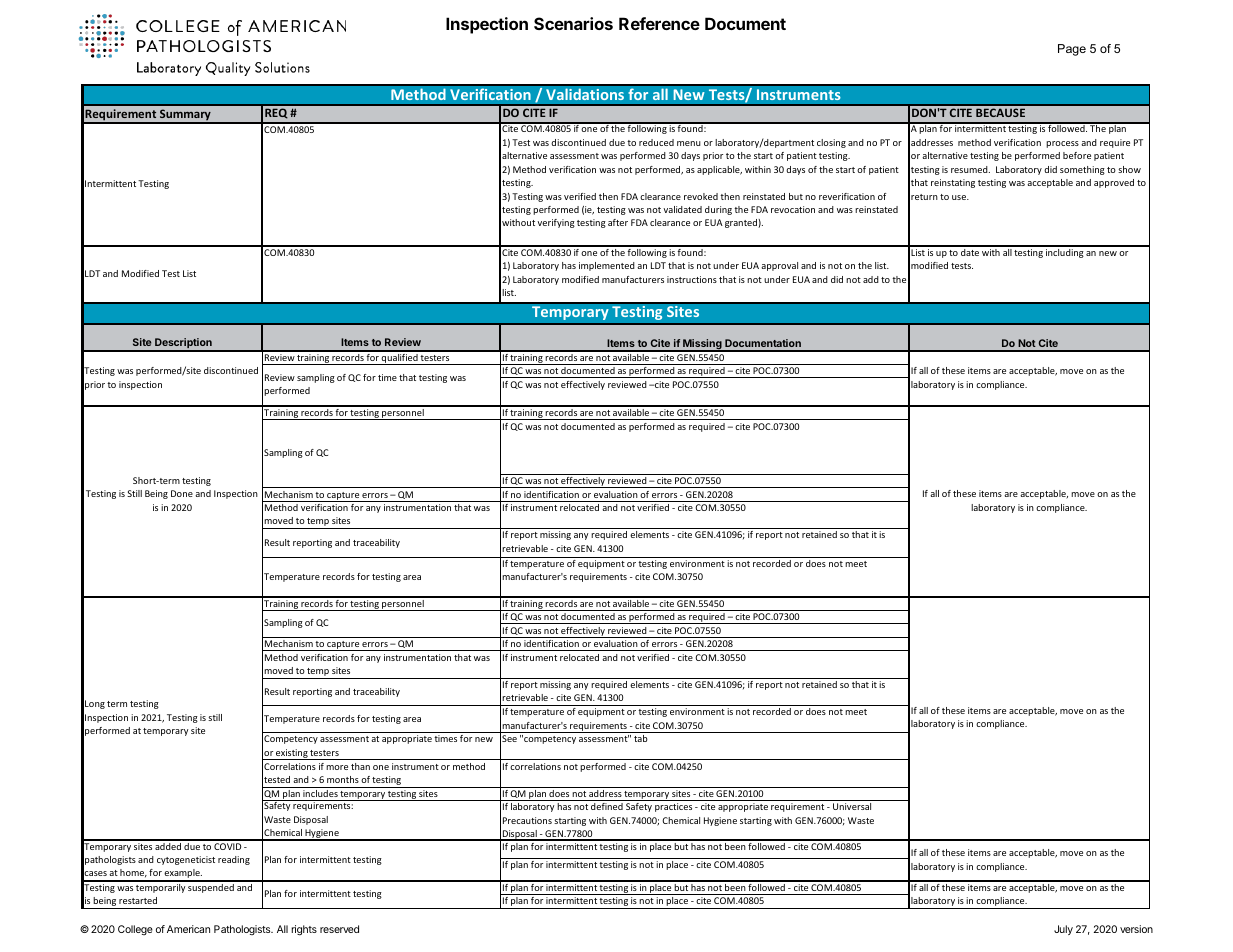 This screenshot has height=952, width=1233. What do you see at coordinates (779, 266) in the screenshot?
I see `approval` at bounding box center [779, 266].
